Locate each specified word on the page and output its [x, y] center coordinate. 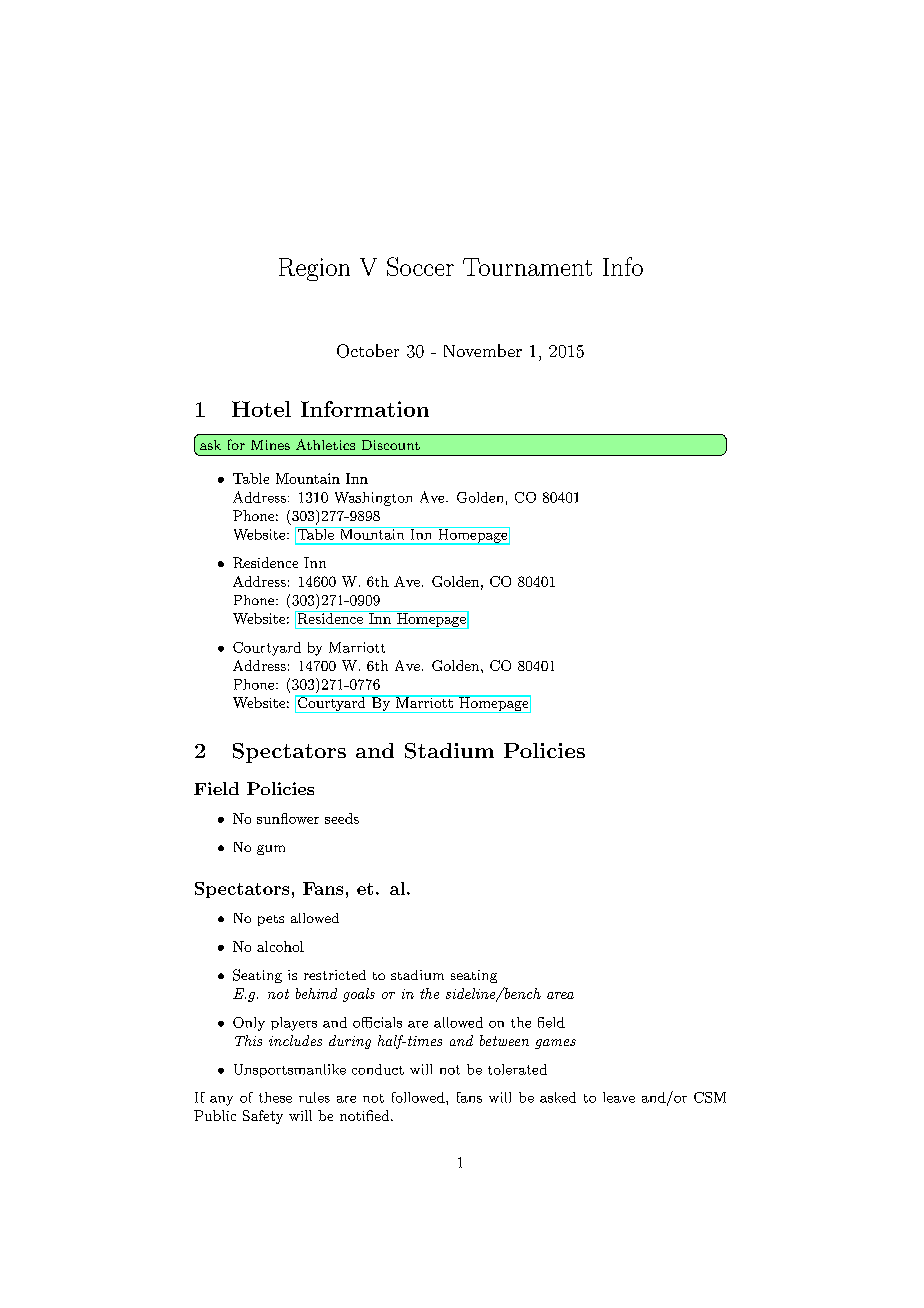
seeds [342, 818]
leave [619, 1097]
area [560, 995]
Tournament [527, 267]
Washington [373, 499]
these [275, 1097]
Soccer [420, 266]
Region [314, 269]
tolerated [517, 1069]
